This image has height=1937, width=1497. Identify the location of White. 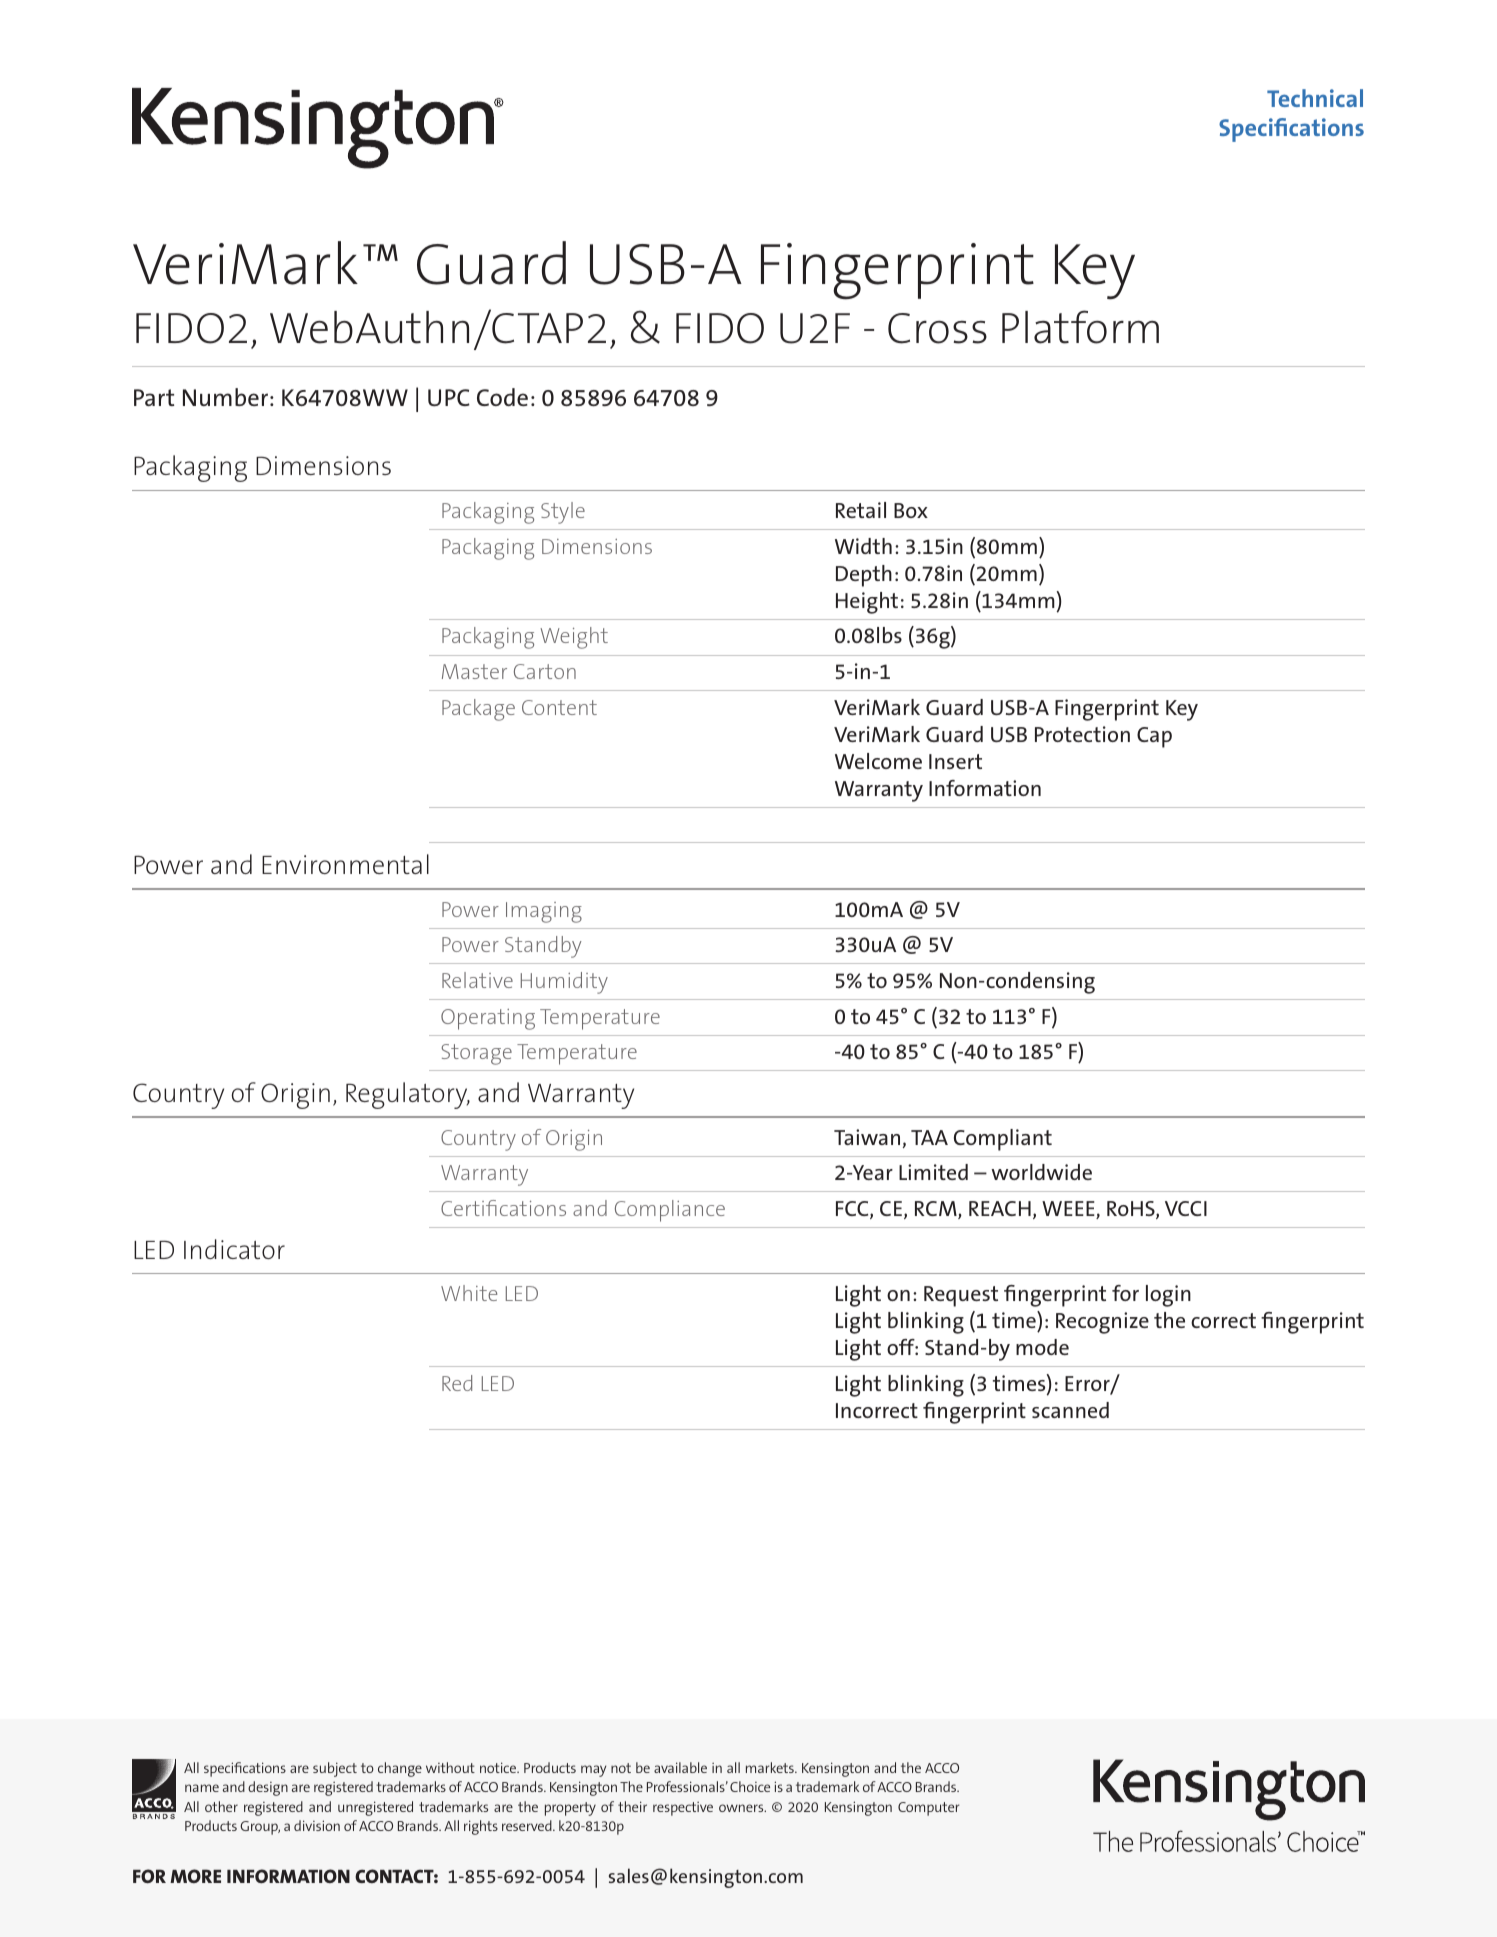
(469, 1293).
